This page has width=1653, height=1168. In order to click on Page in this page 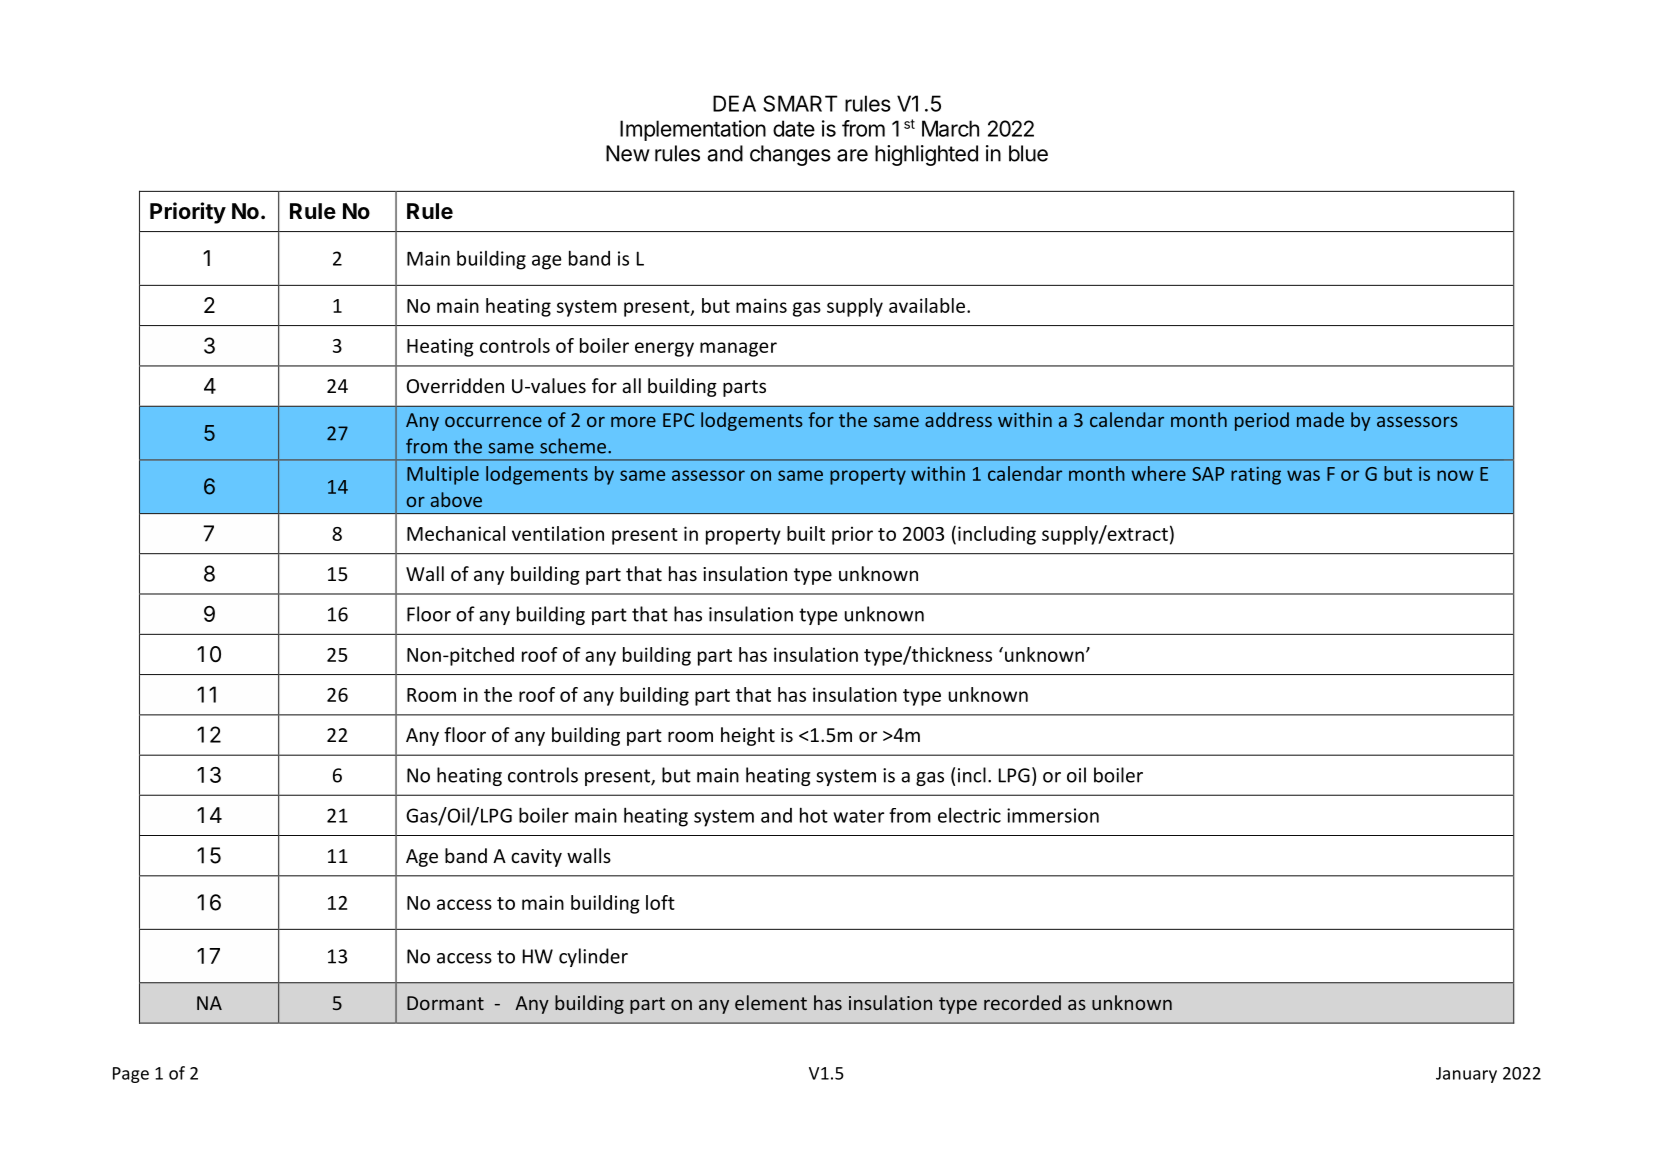, I will do `click(131, 1075)`.
